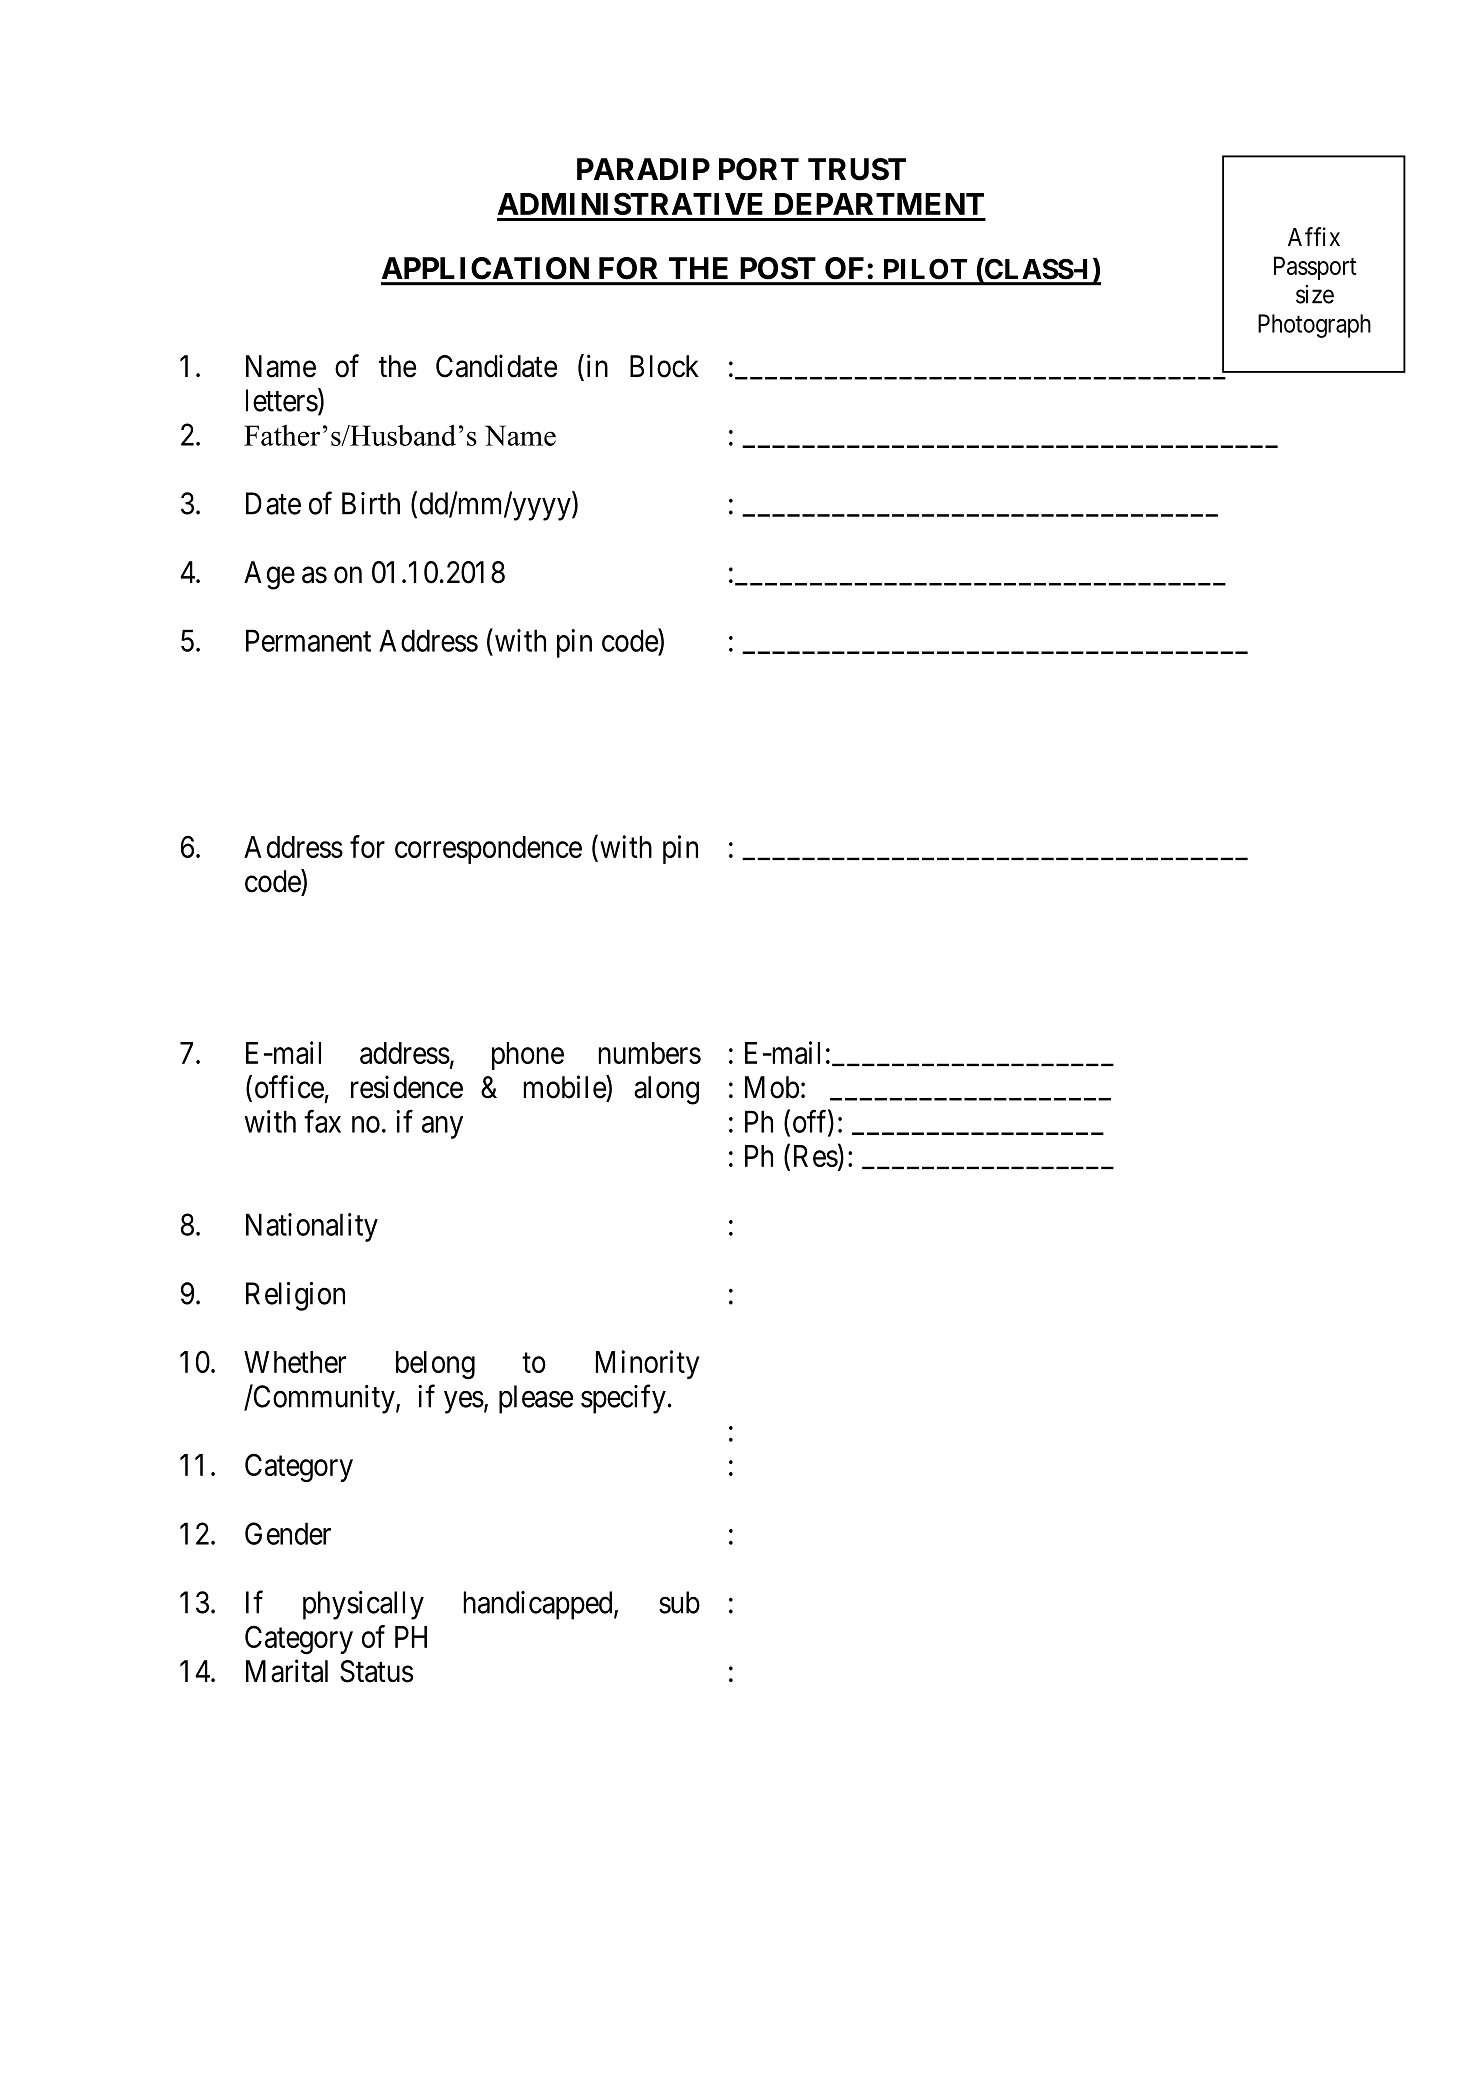 This screenshot has width=1482, height=2095. What do you see at coordinates (371, 503) in the screenshot?
I see `Birth` at bounding box center [371, 503].
